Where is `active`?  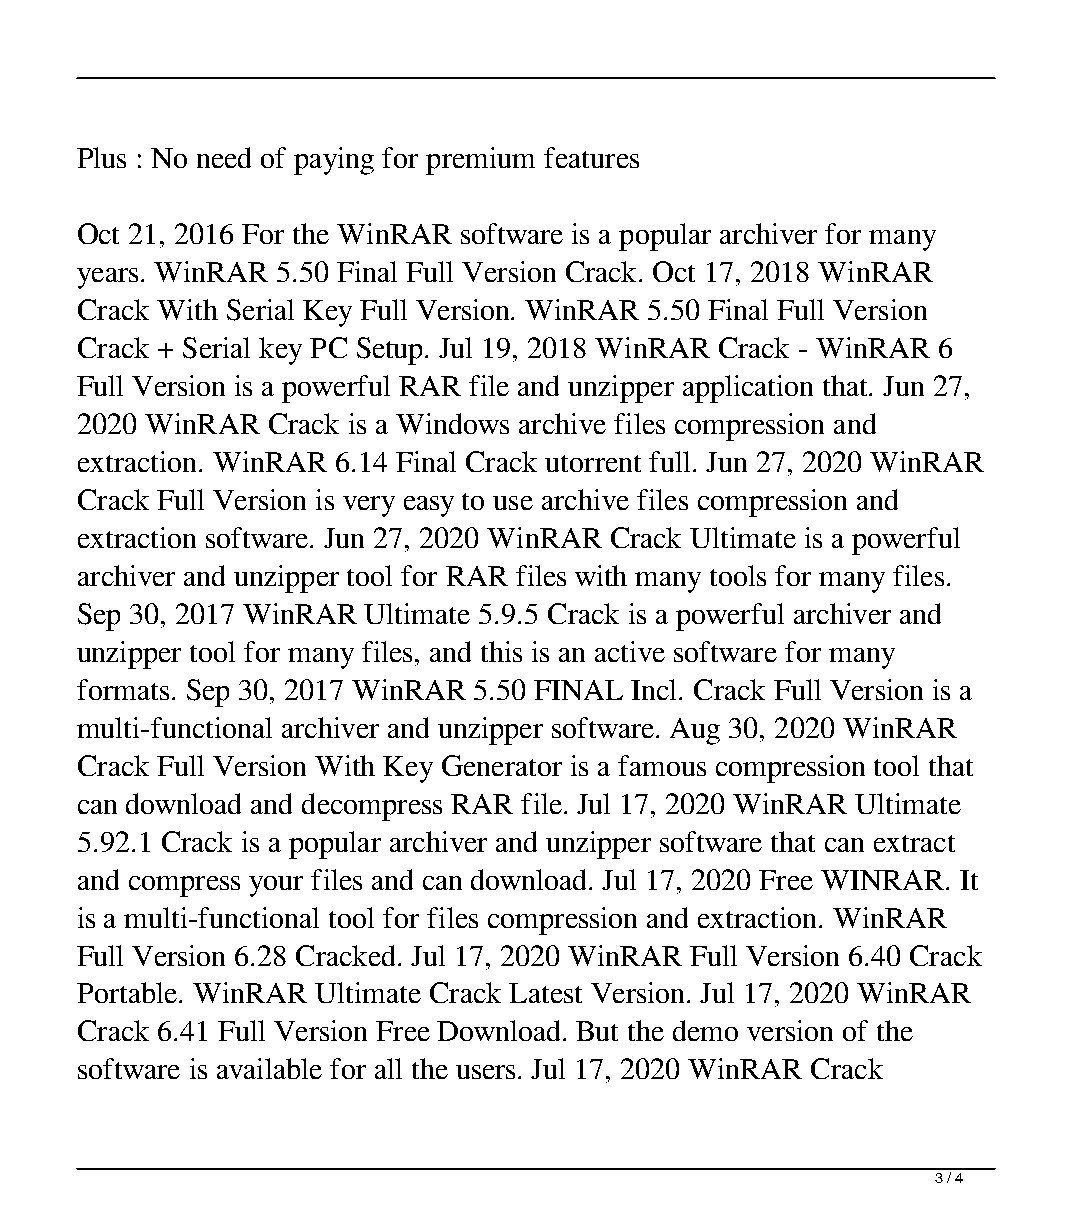 active is located at coordinates (630, 651).
